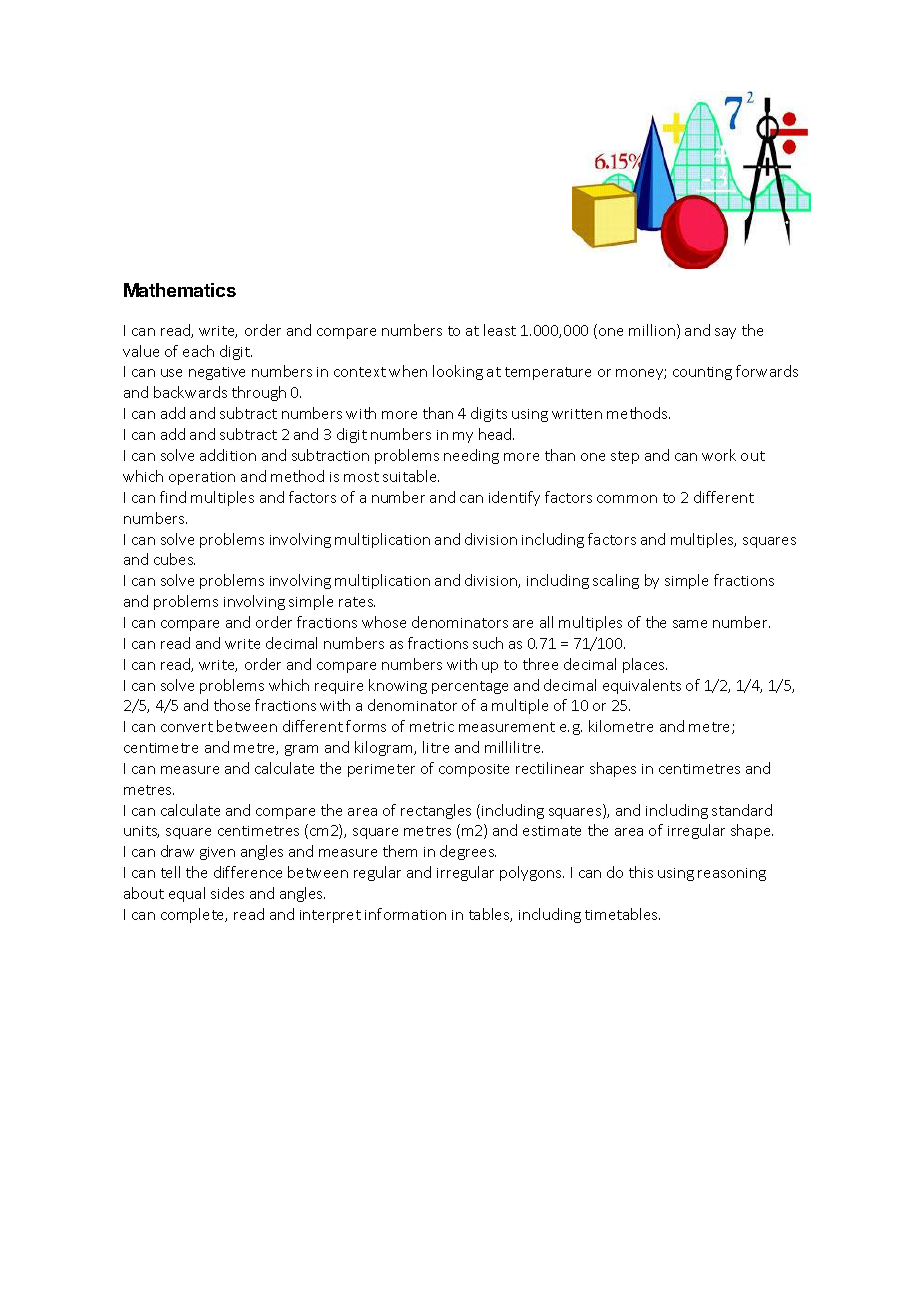  What do you see at coordinates (198, 351) in the screenshot?
I see `each` at bounding box center [198, 351].
